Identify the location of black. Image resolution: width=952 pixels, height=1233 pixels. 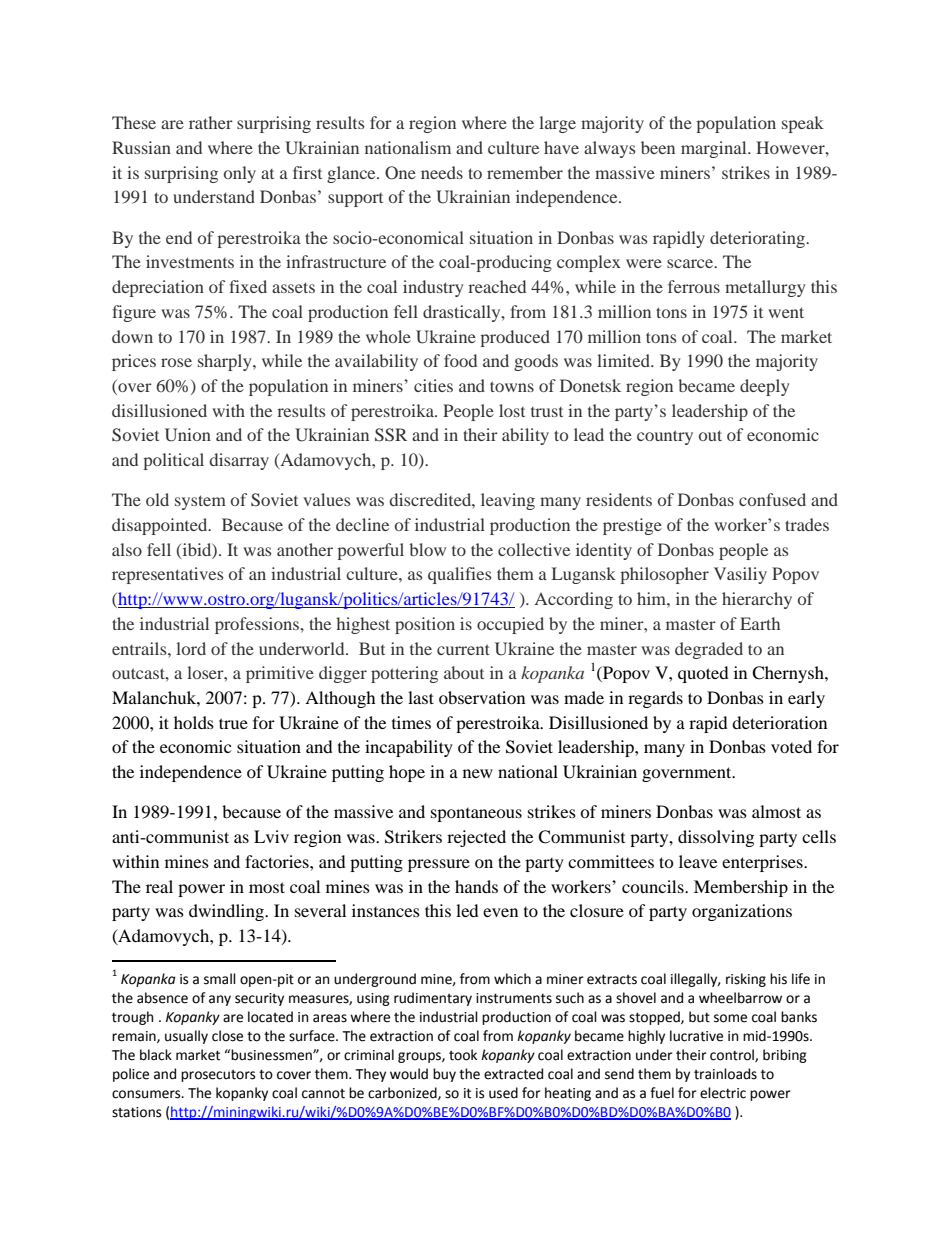
(156, 1055).
